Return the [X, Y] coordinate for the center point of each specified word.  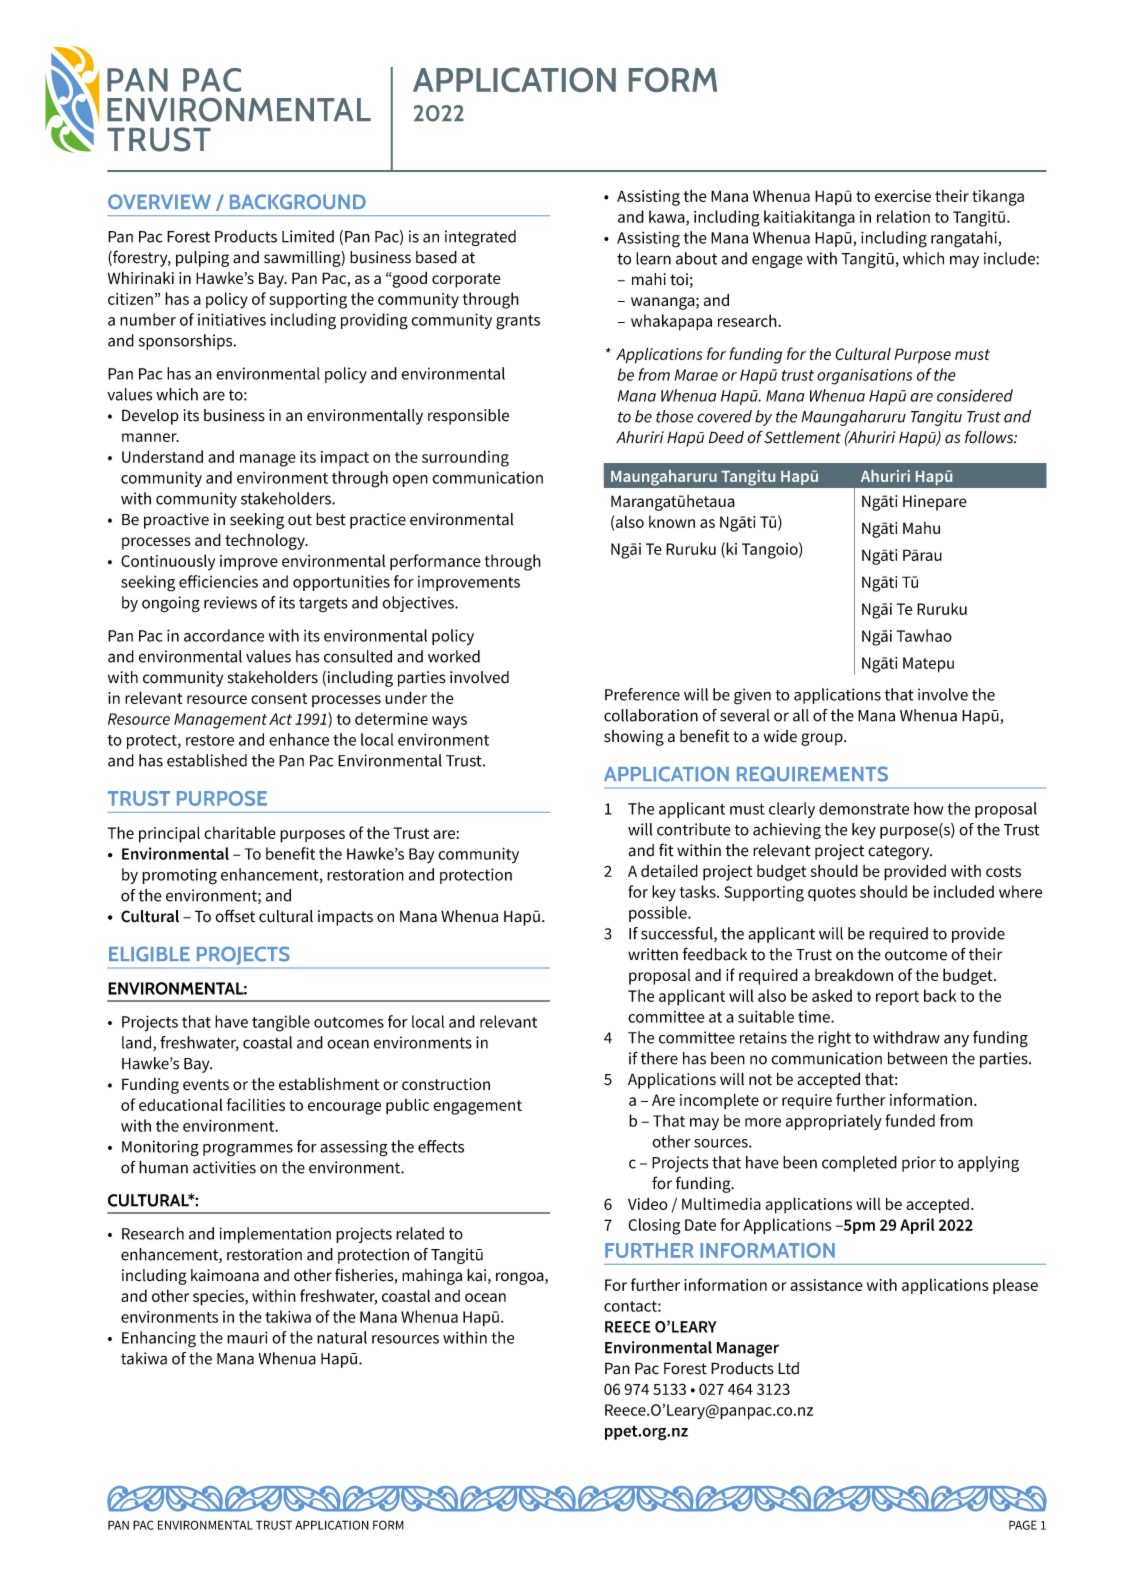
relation [903, 216]
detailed [669, 870]
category [900, 852]
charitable [240, 832]
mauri [247, 1337]
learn [653, 258]
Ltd [788, 1368]
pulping [202, 259]
